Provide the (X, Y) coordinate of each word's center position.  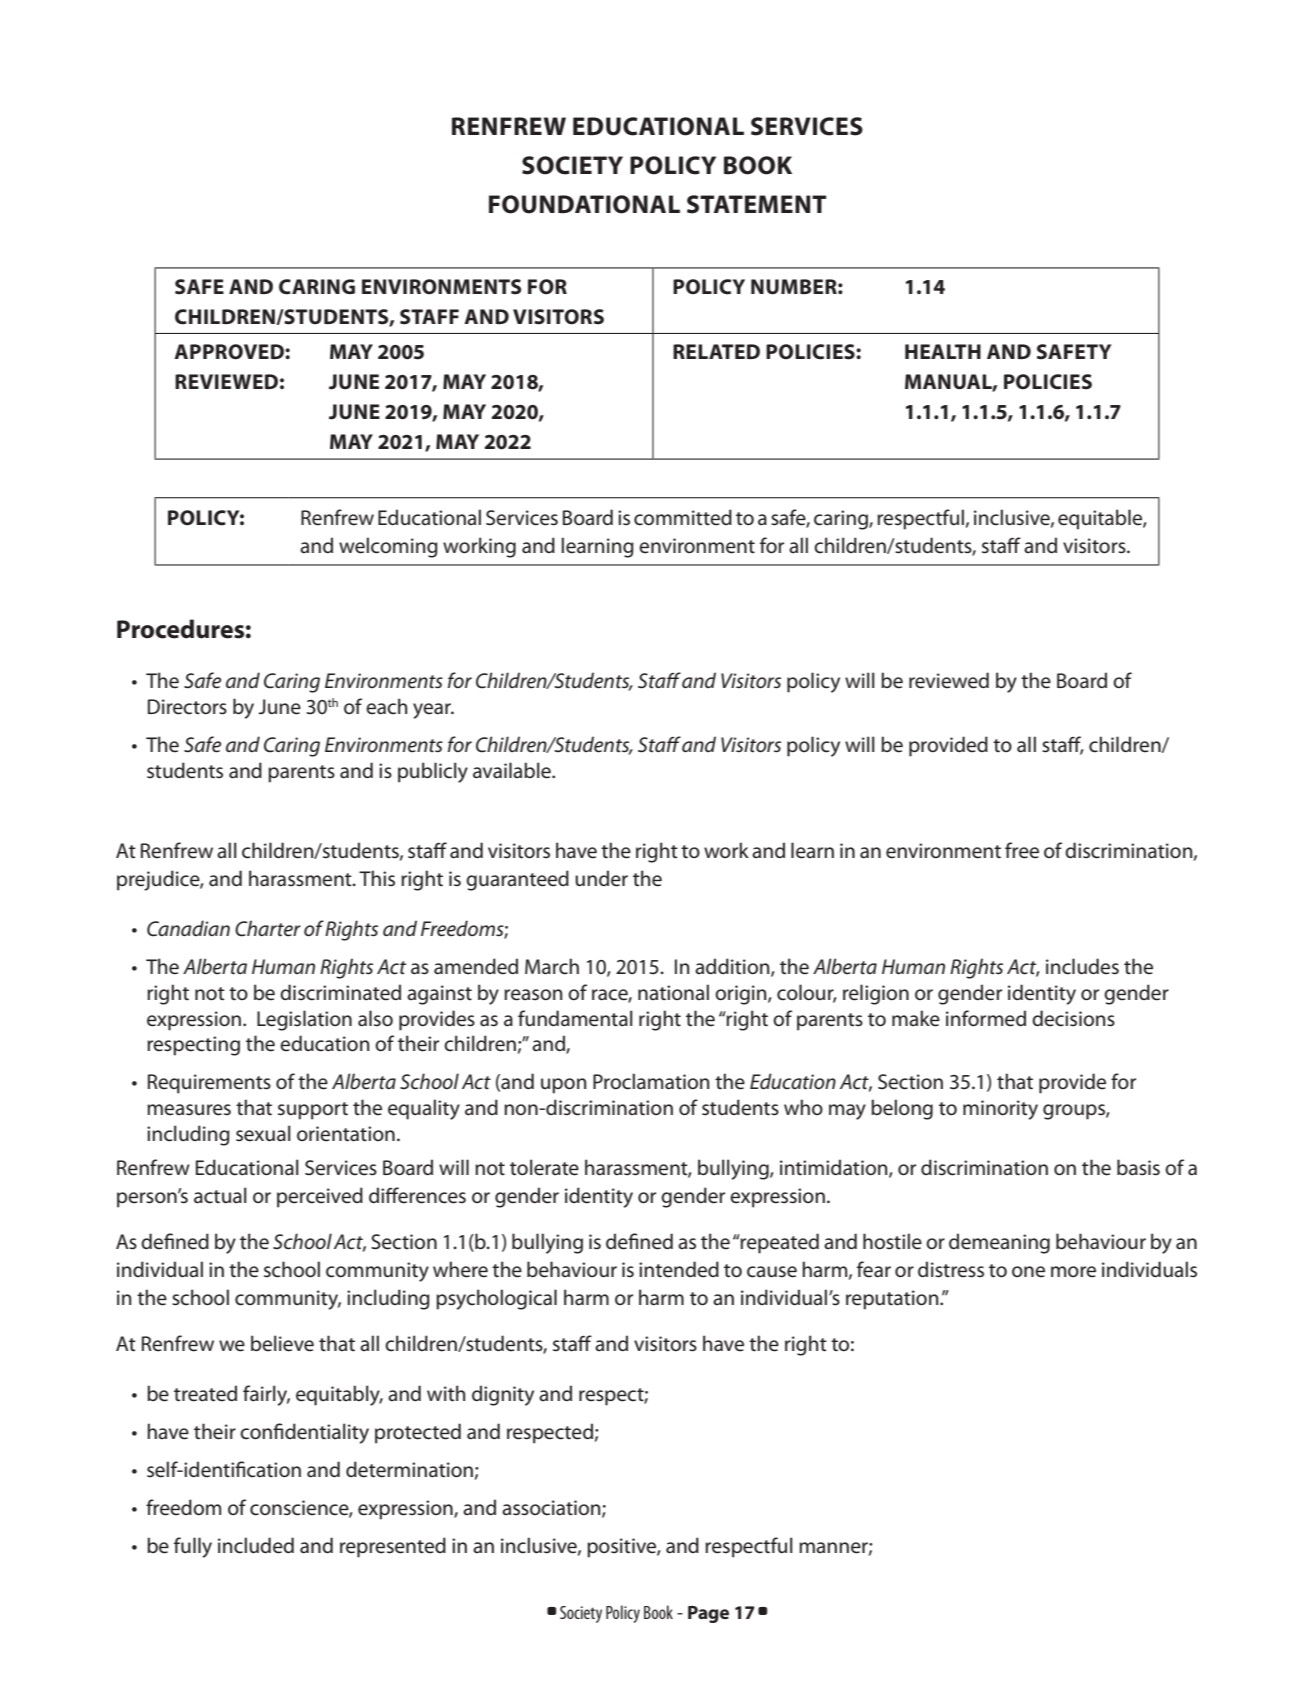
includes (1082, 966)
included (256, 1545)
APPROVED (230, 352)
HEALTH (943, 351)
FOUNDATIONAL (584, 204)
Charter (268, 928)
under (601, 878)
